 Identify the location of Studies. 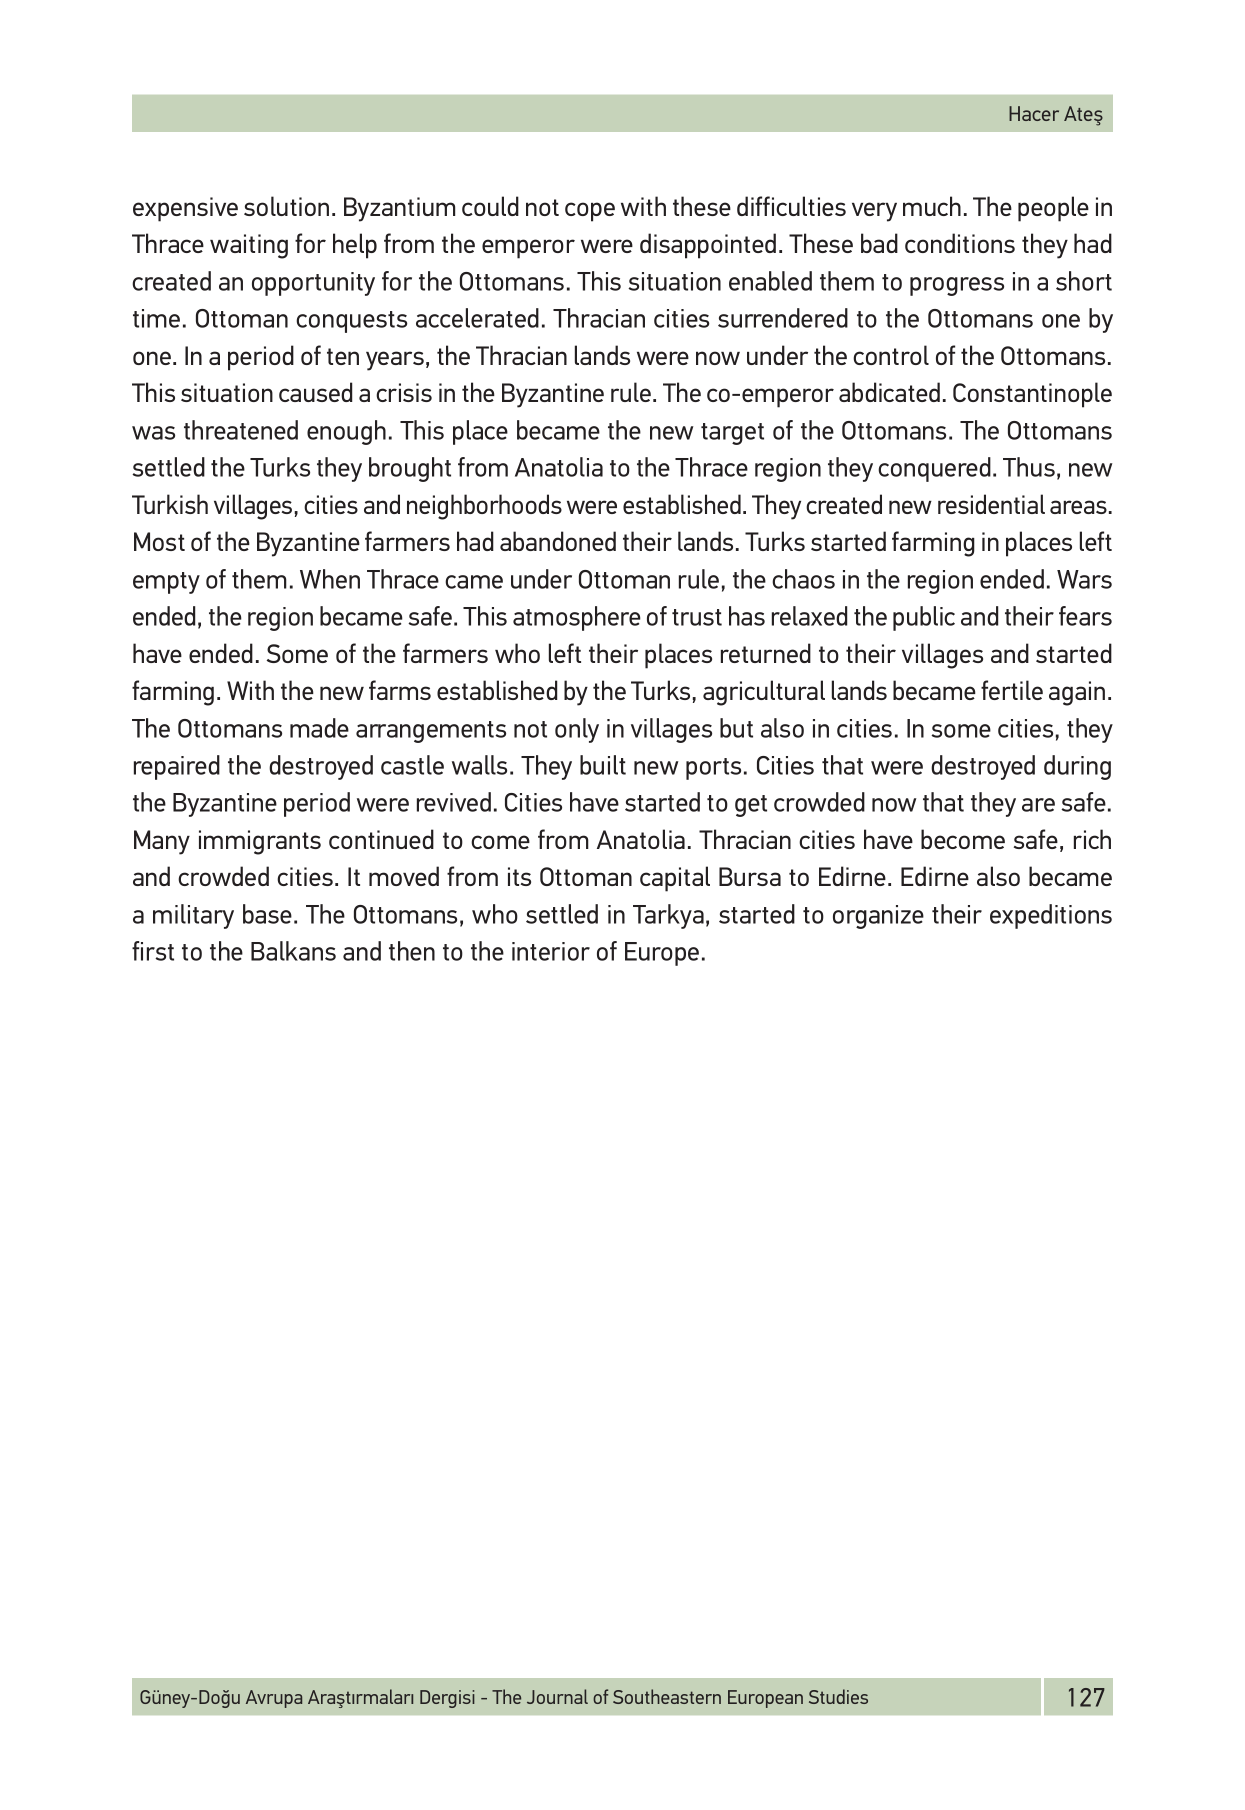
(838, 1696).
